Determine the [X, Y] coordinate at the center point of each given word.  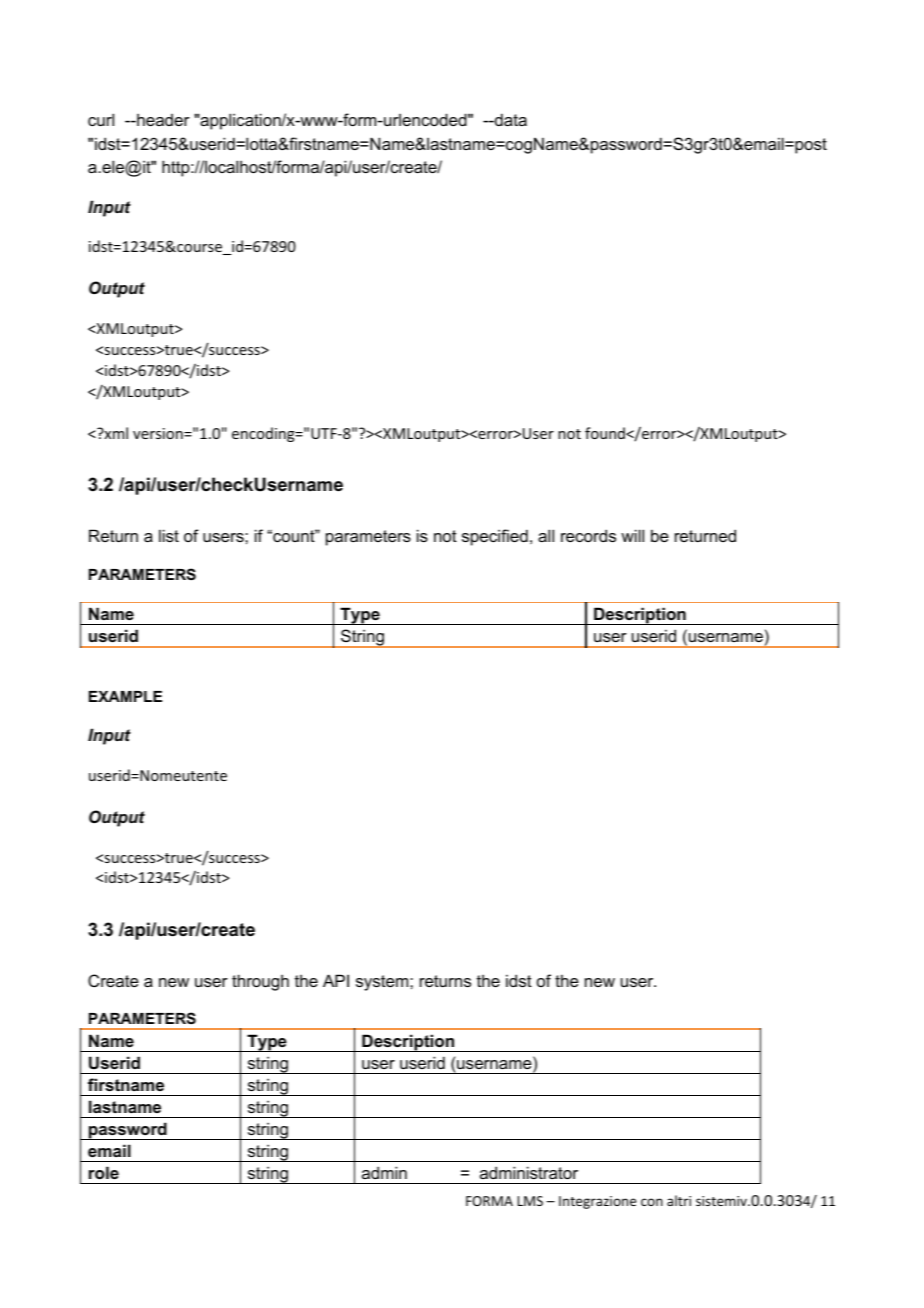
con [652, 1202]
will [632, 535]
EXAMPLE [125, 696]
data [510, 119]
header [162, 119]
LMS [530, 1201]
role [104, 1172]
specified [495, 537]
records [588, 535]
